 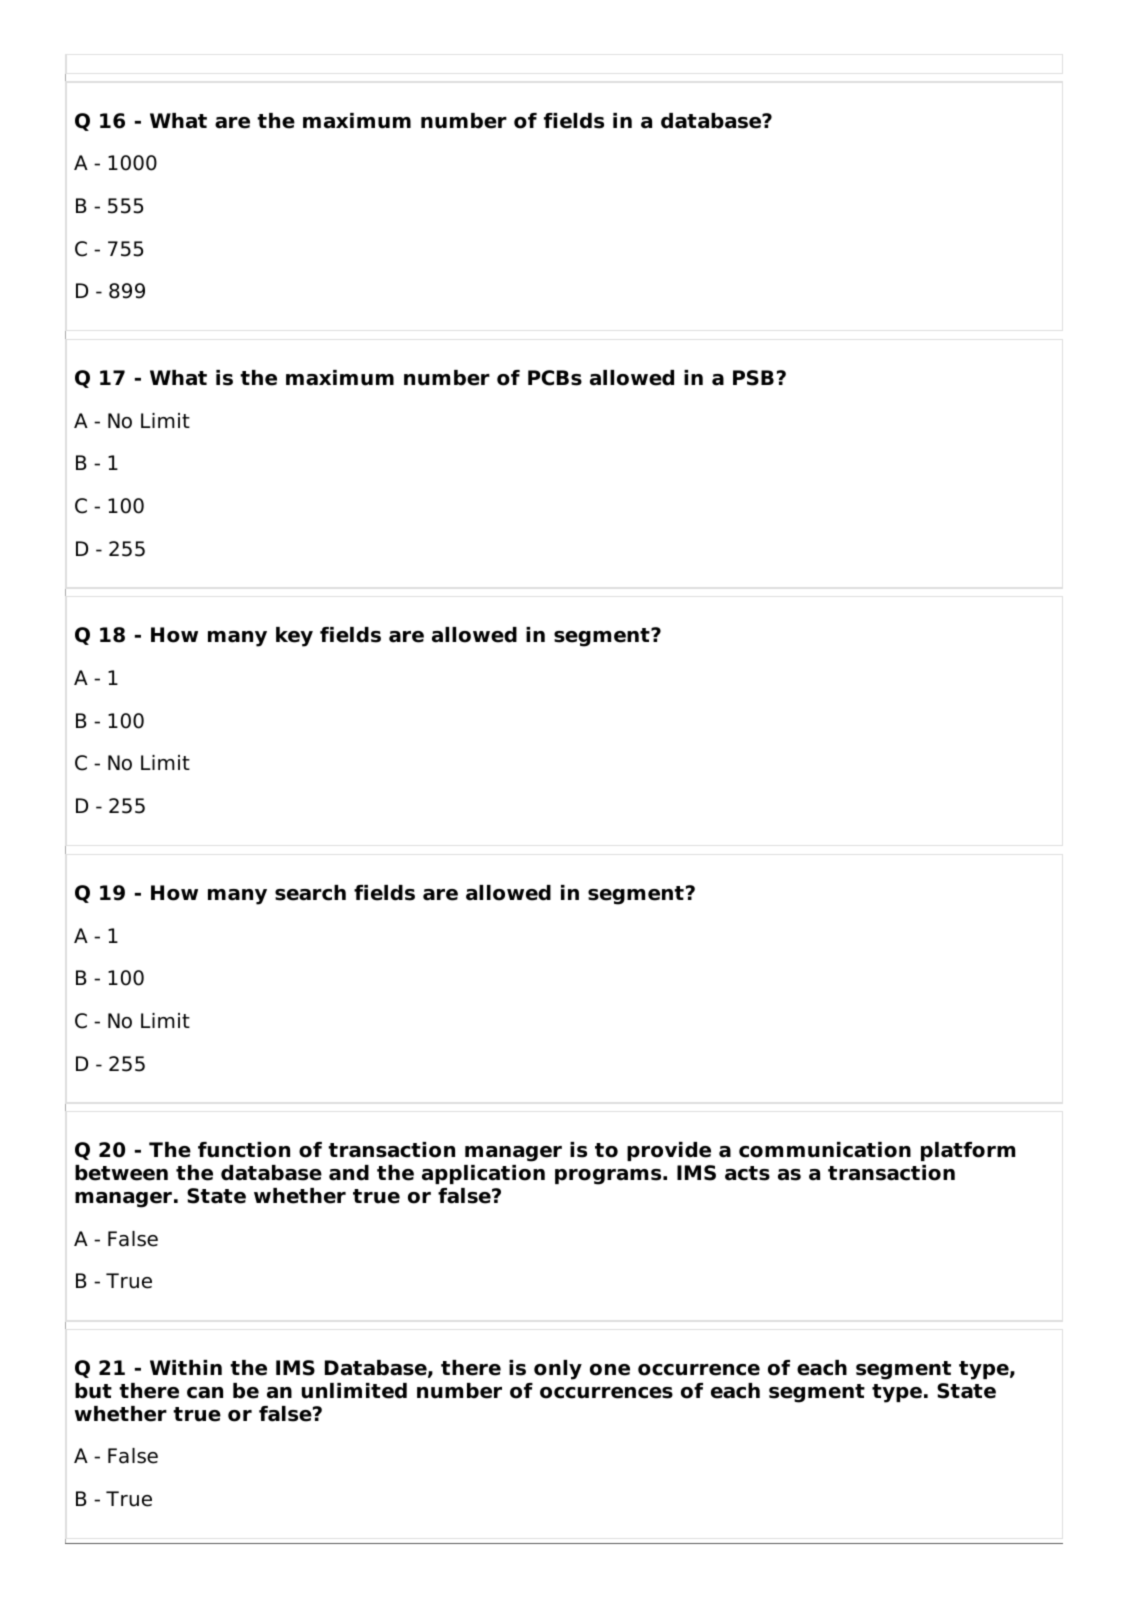 I want to click on key, so click(x=294, y=637).
